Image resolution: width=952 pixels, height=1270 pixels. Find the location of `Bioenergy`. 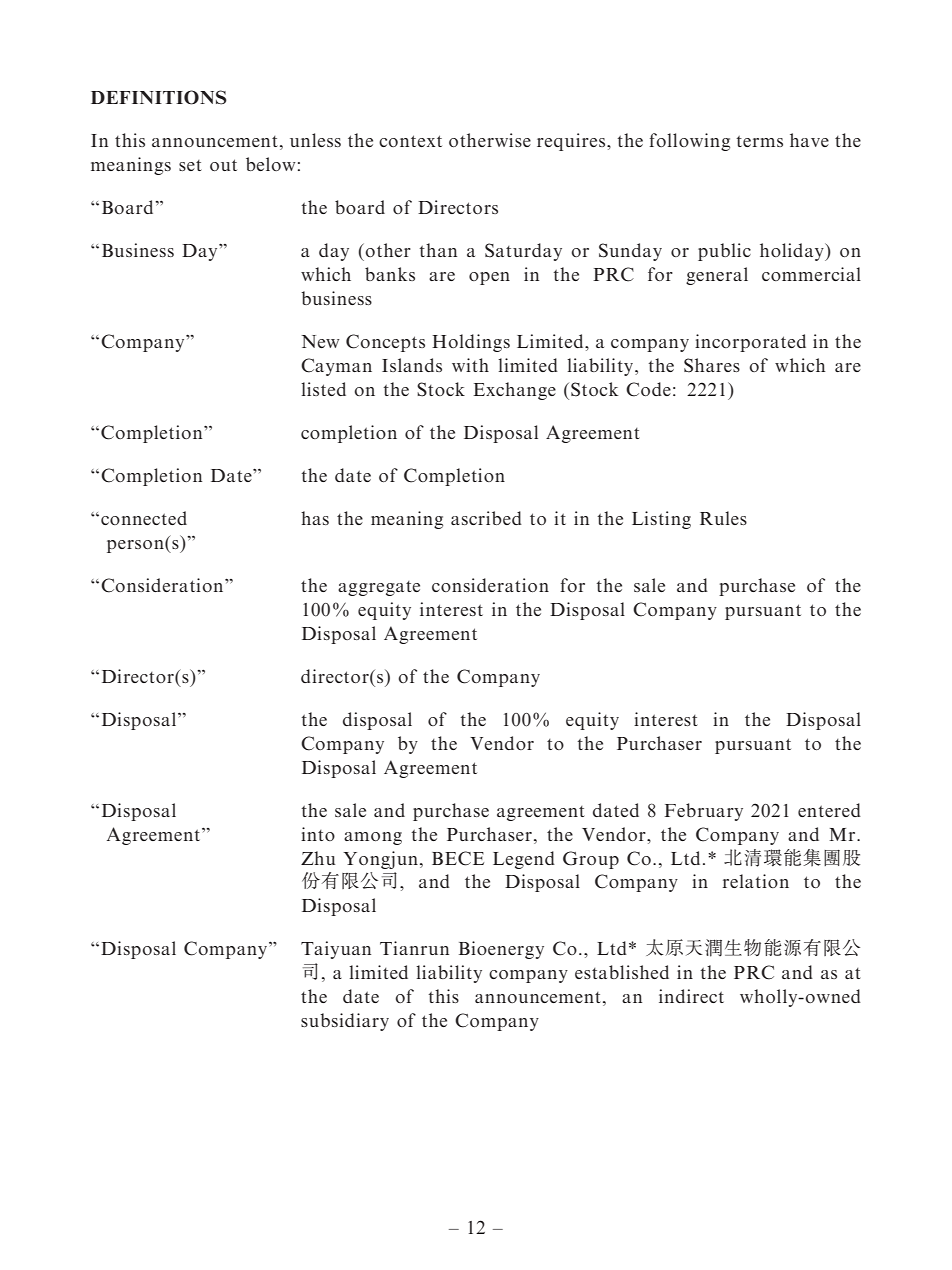

Bioenergy is located at coordinates (501, 950).
